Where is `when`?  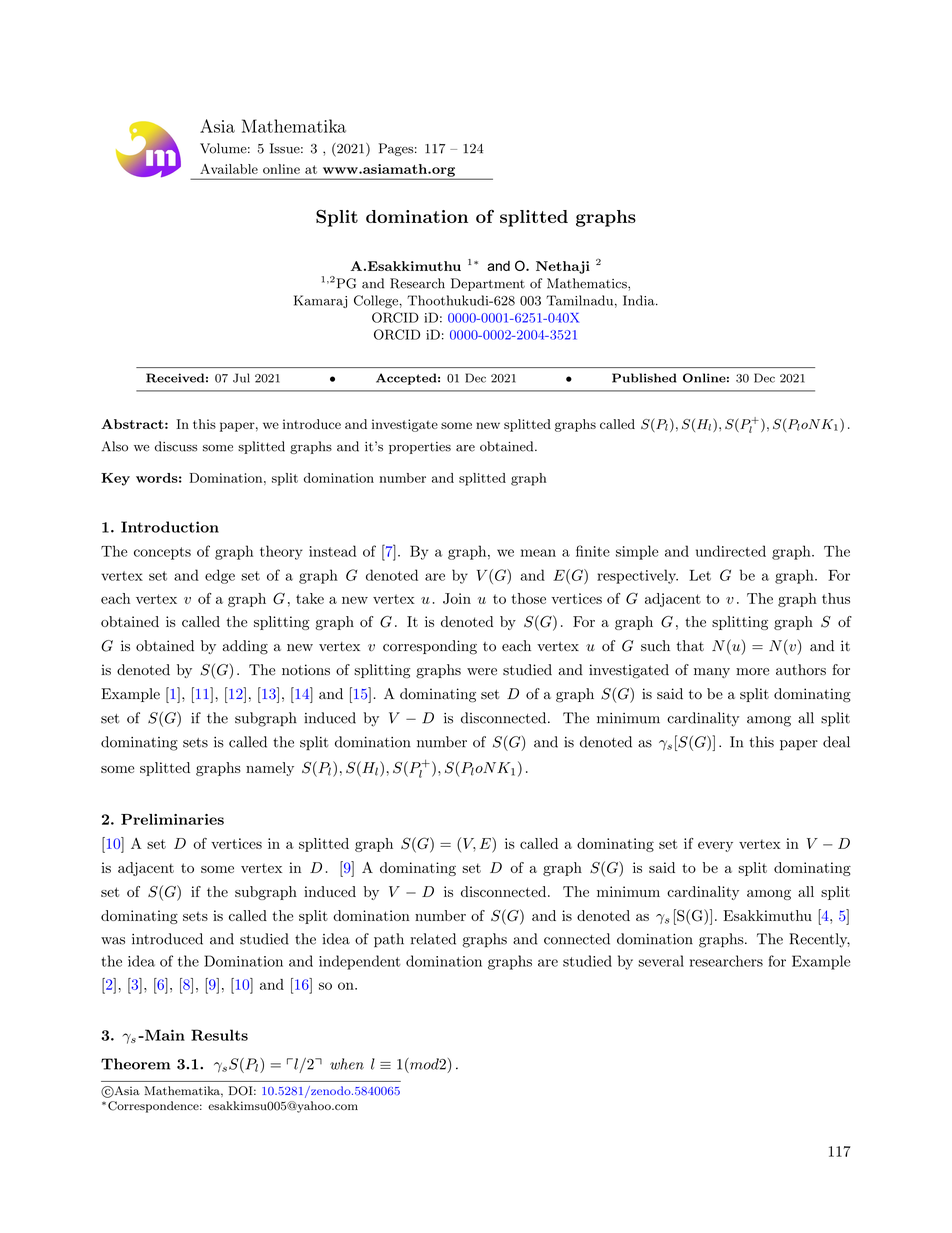 when is located at coordinates (347, 1064).
